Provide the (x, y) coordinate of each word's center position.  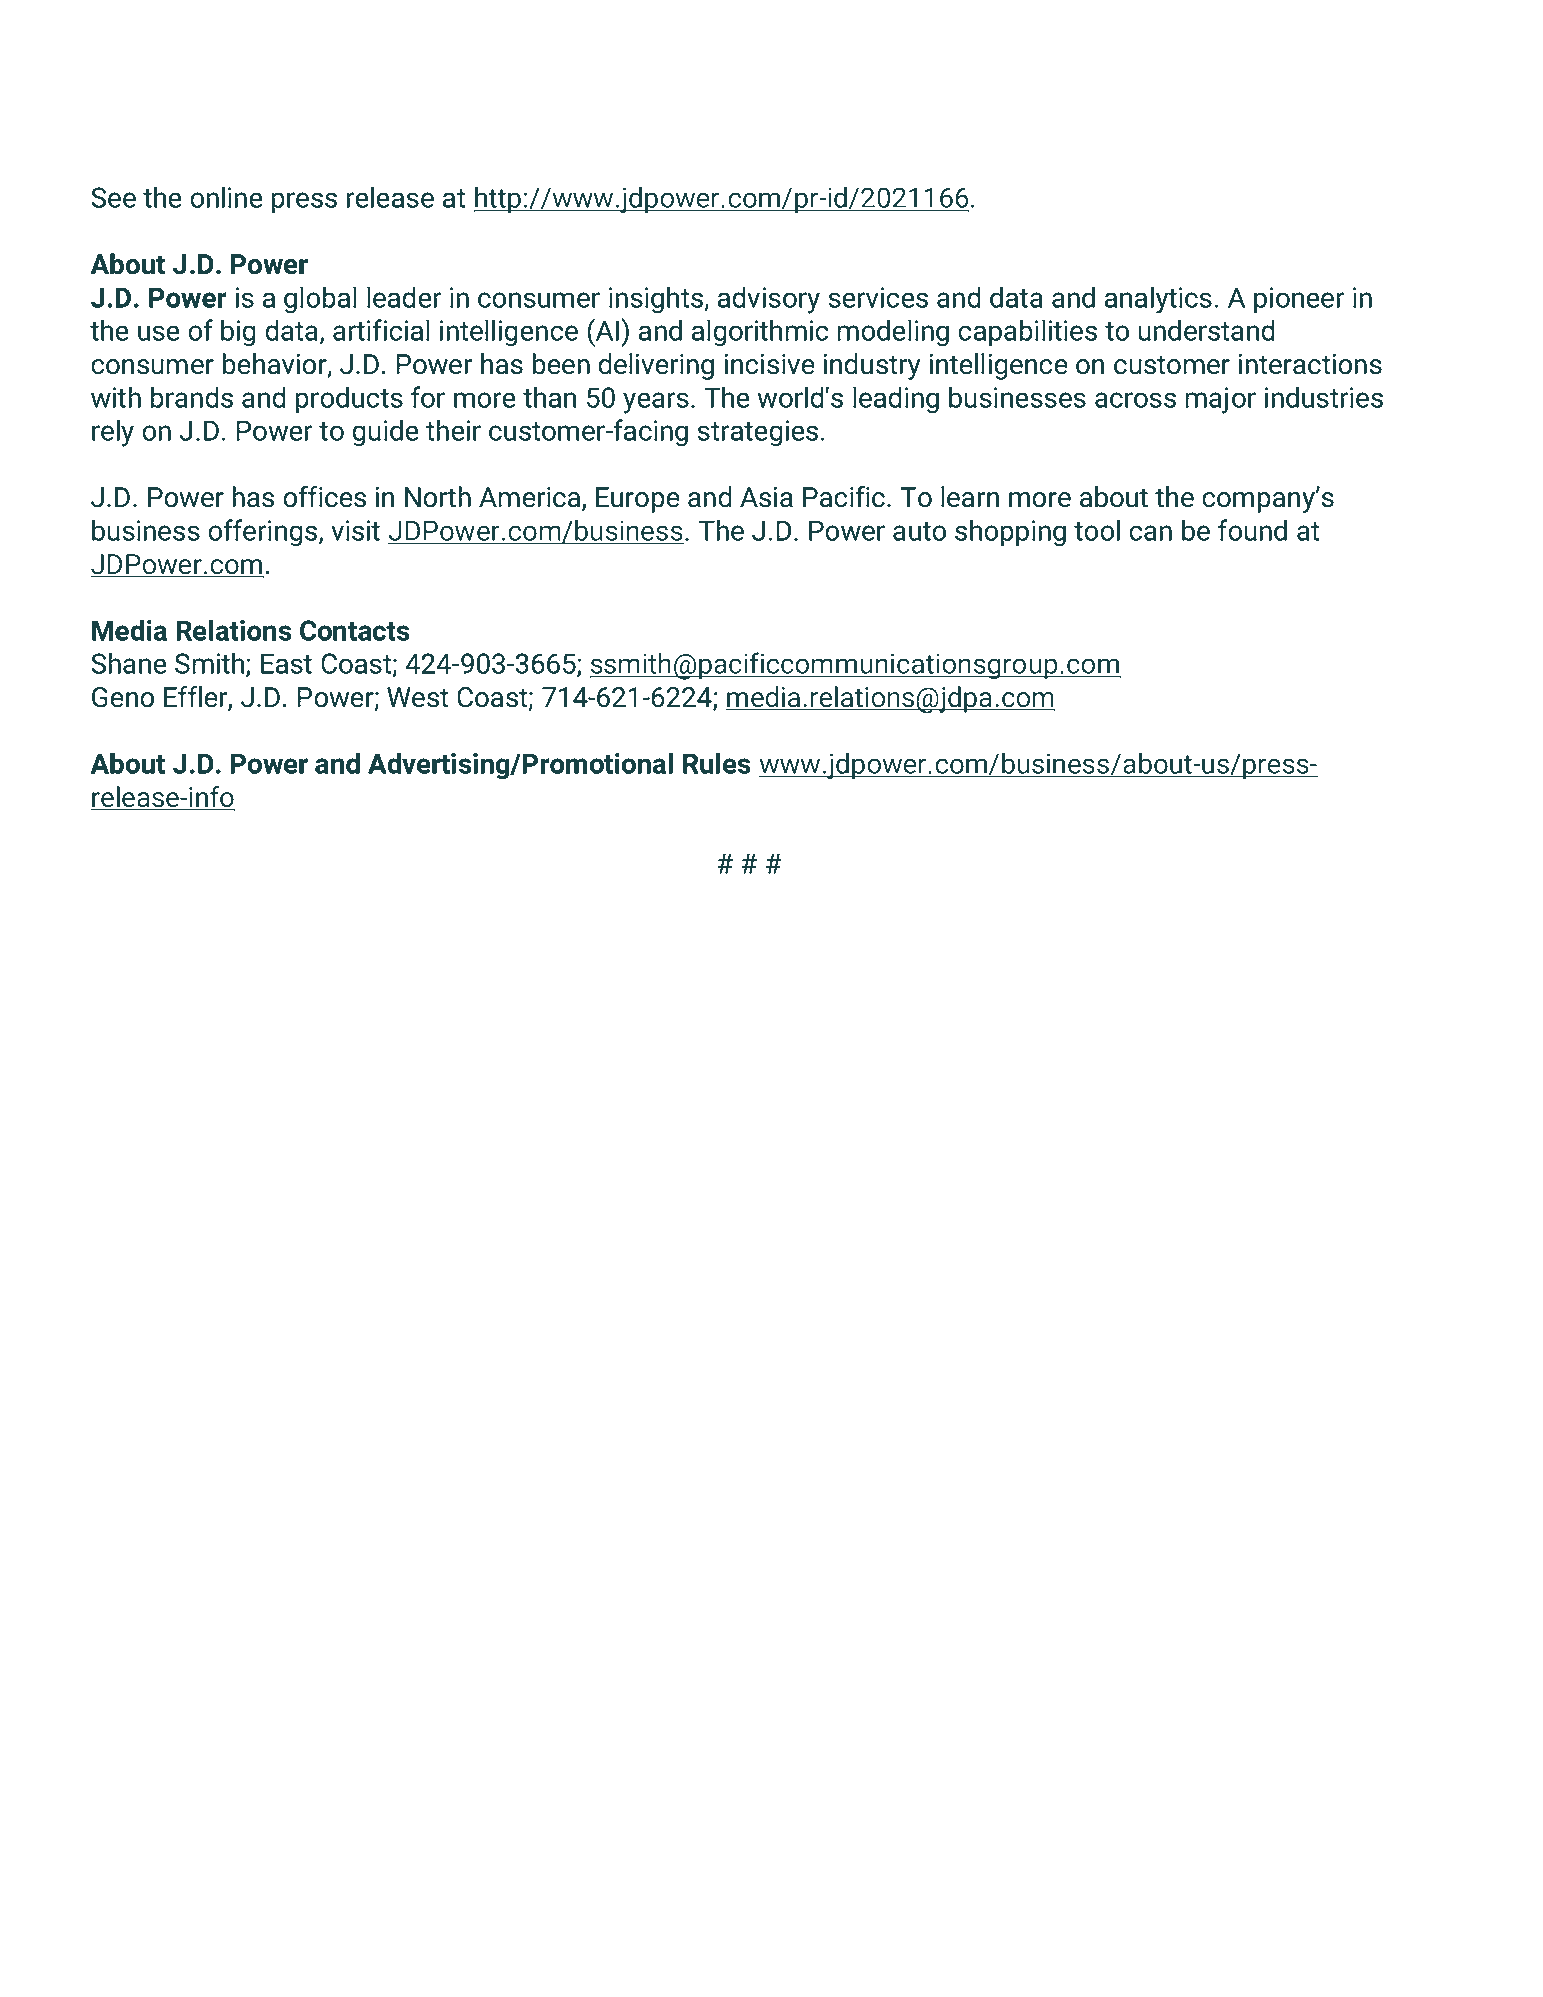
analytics (1158, 300)
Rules (717, 763)
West (417, 697)
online (226, 197)
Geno (123, 697)
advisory (769, 300)
